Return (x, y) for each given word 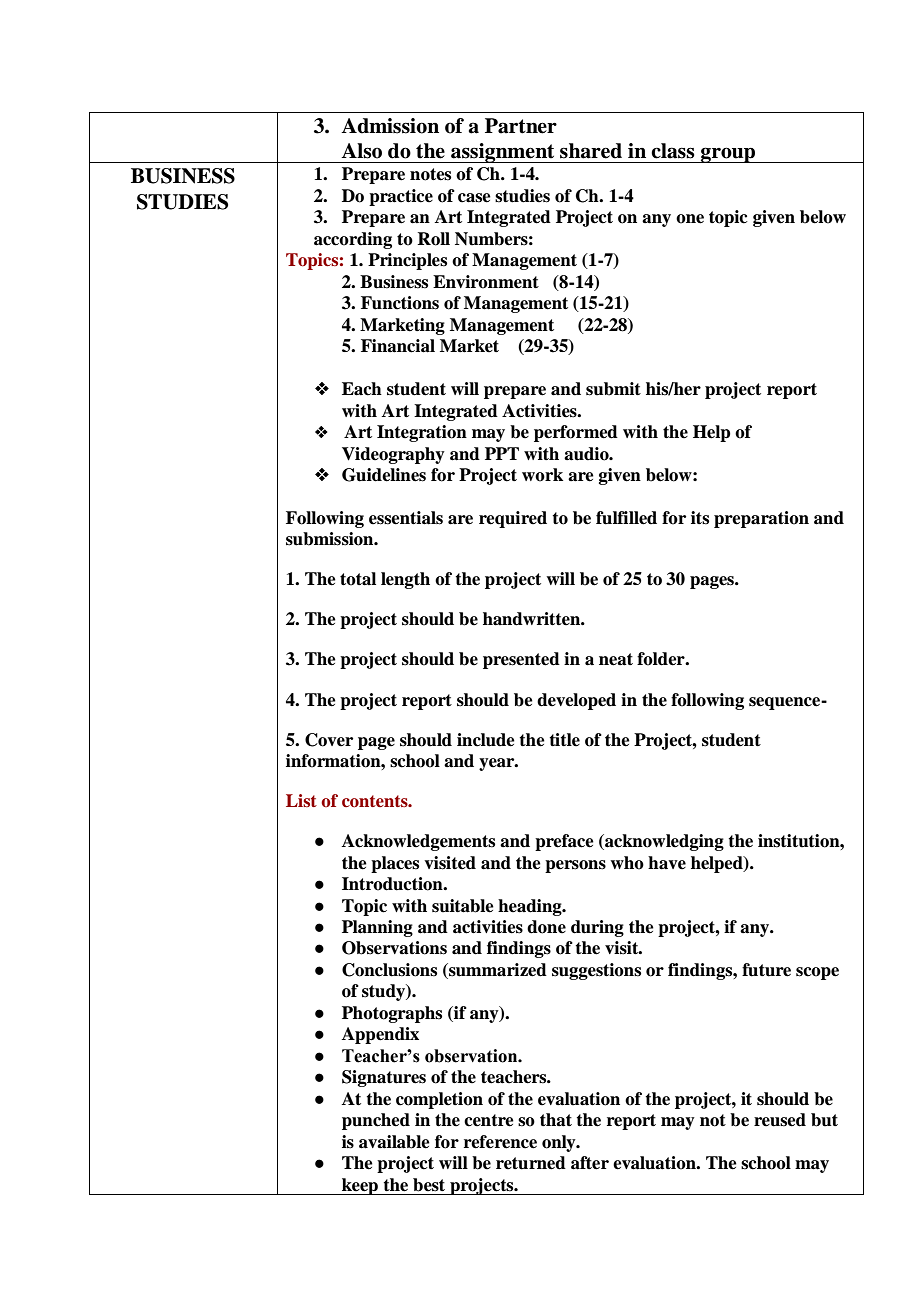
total (358, 579)
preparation (761, 519)
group (728, 155)
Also (361, 151)
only (560, 1143)
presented (521, 660)
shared (591, 151)
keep (360, 1186)
